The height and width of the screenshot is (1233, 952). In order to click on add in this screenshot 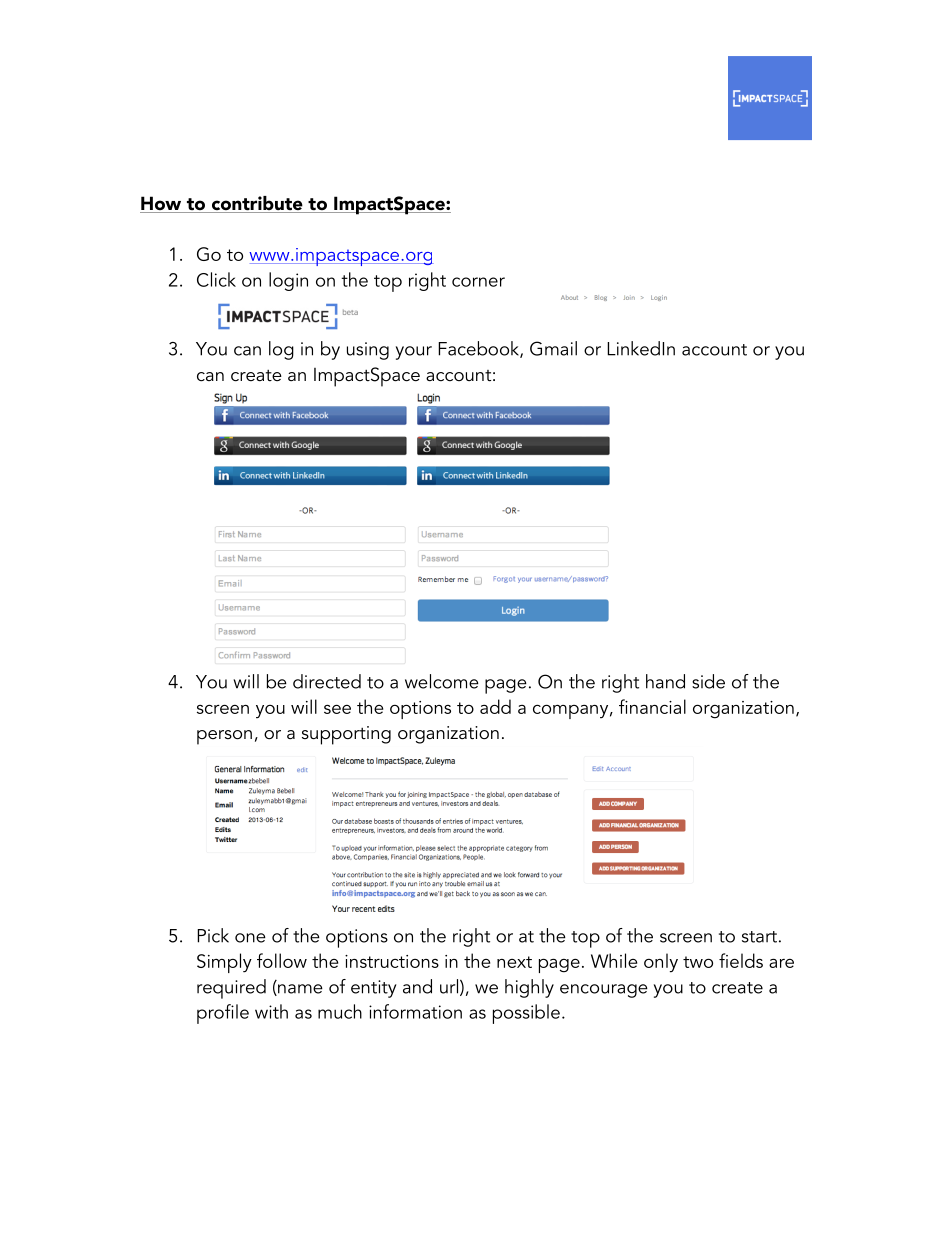, I will do `click(495, 706)`.
